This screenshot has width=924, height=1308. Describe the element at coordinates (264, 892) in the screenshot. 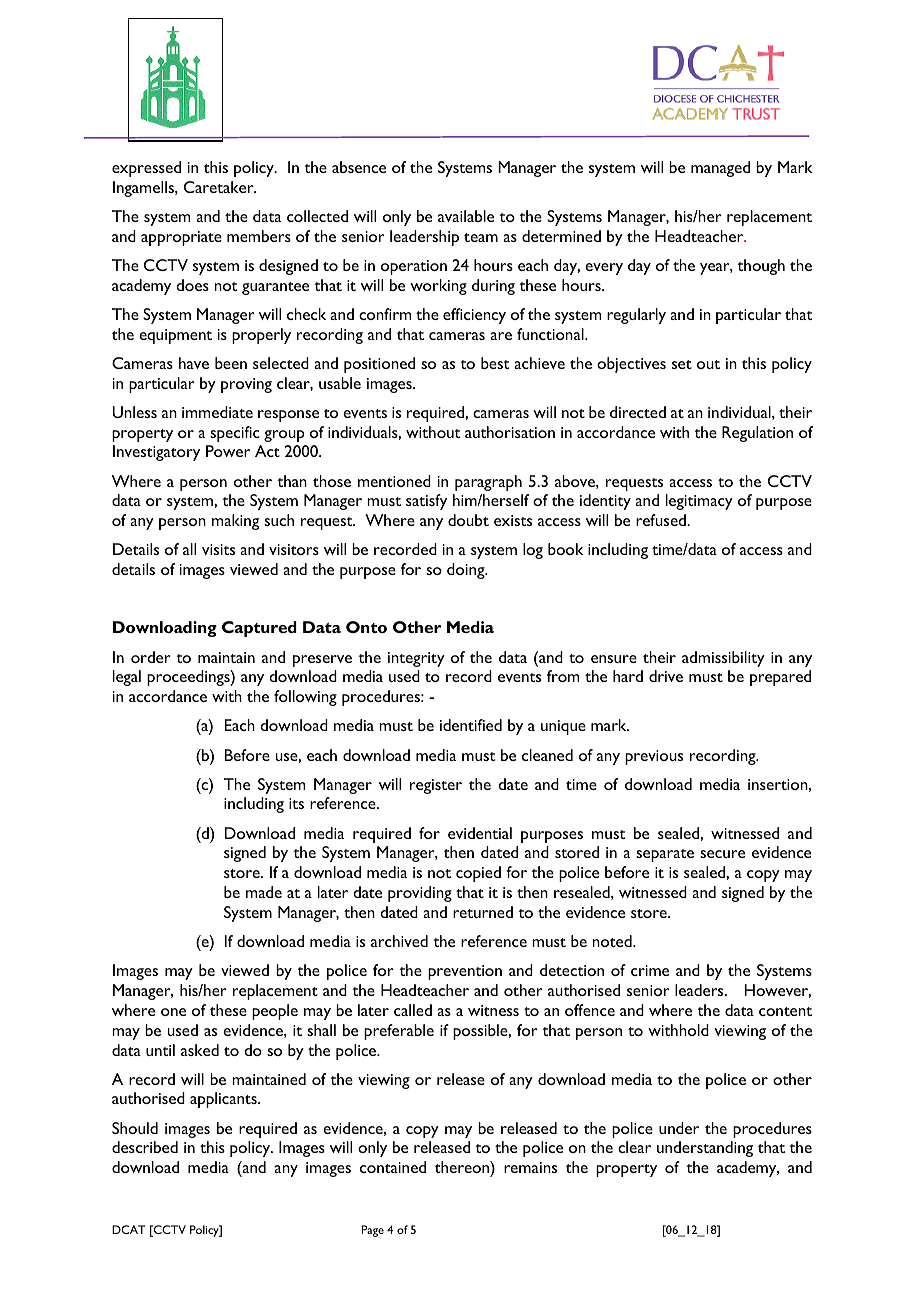

I see `made` at that location.
